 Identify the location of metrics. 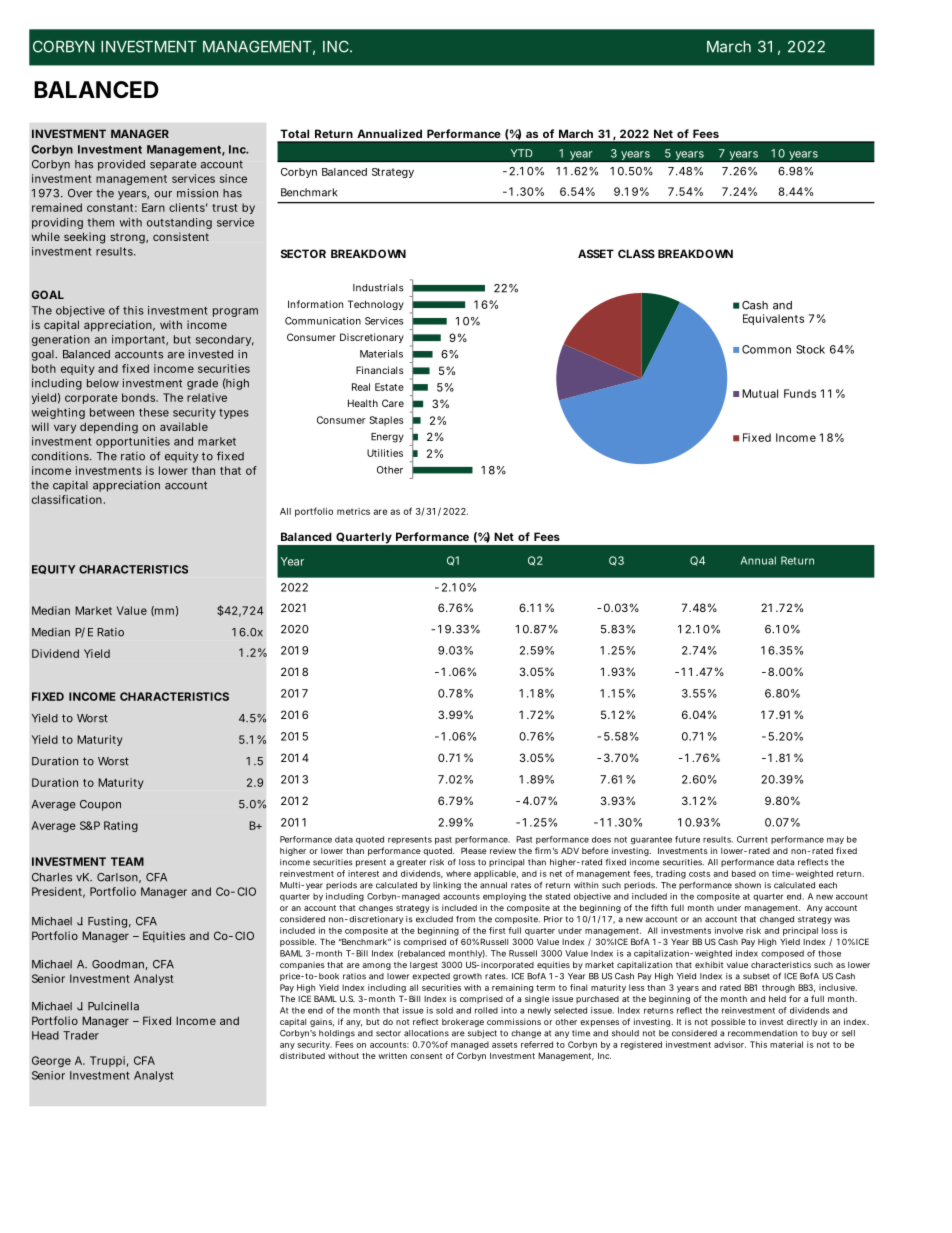
(353, 511).
